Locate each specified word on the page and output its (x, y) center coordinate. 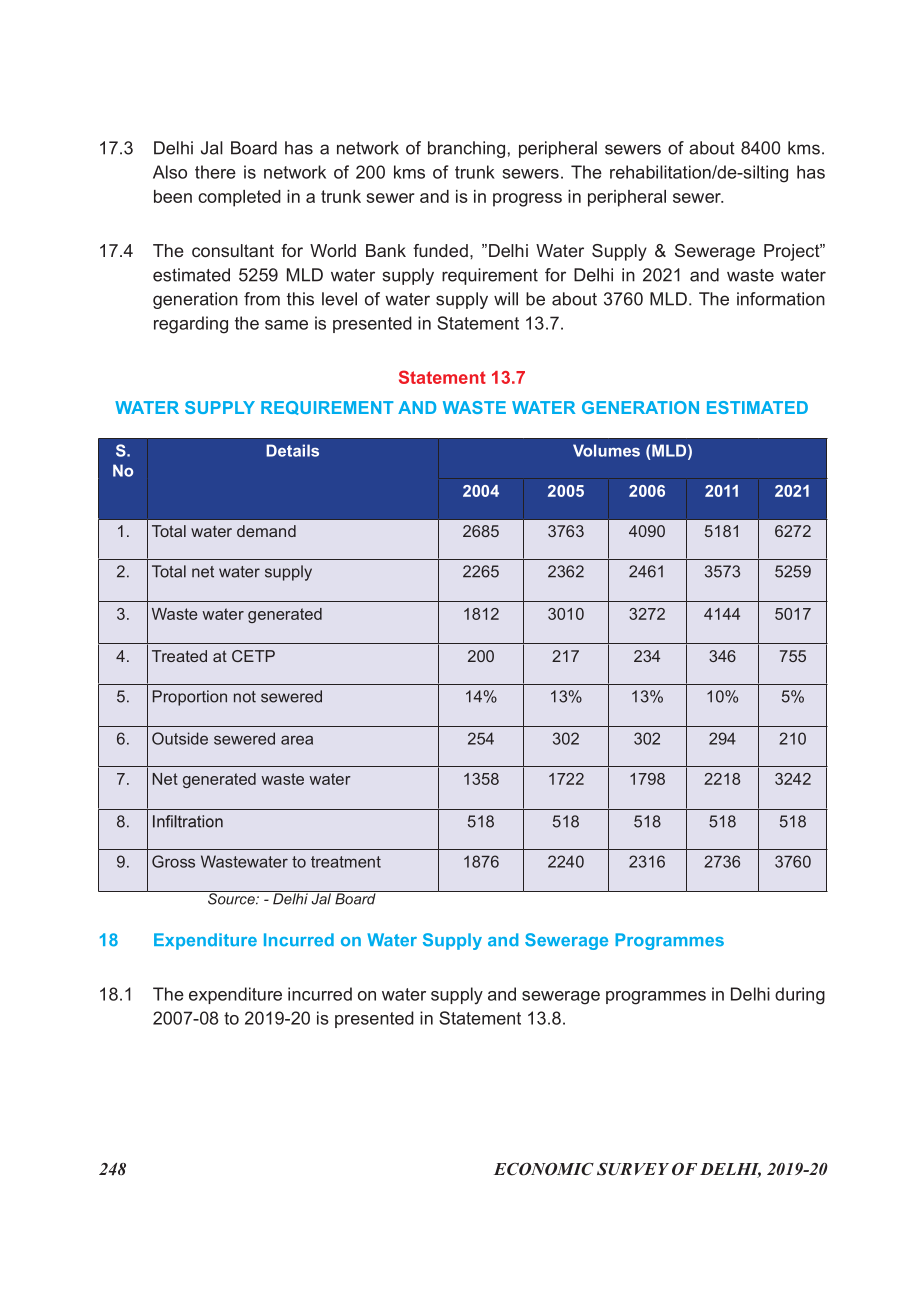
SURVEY (633, 1169)
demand (266, 531)
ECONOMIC (544, 1169)
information (781, 299)
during (800, 996)
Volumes (606, 450)
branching (466, 149)
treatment (346, 862)
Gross (173, 861)
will (506, 299)
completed (239, 198)
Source (231, 898)
